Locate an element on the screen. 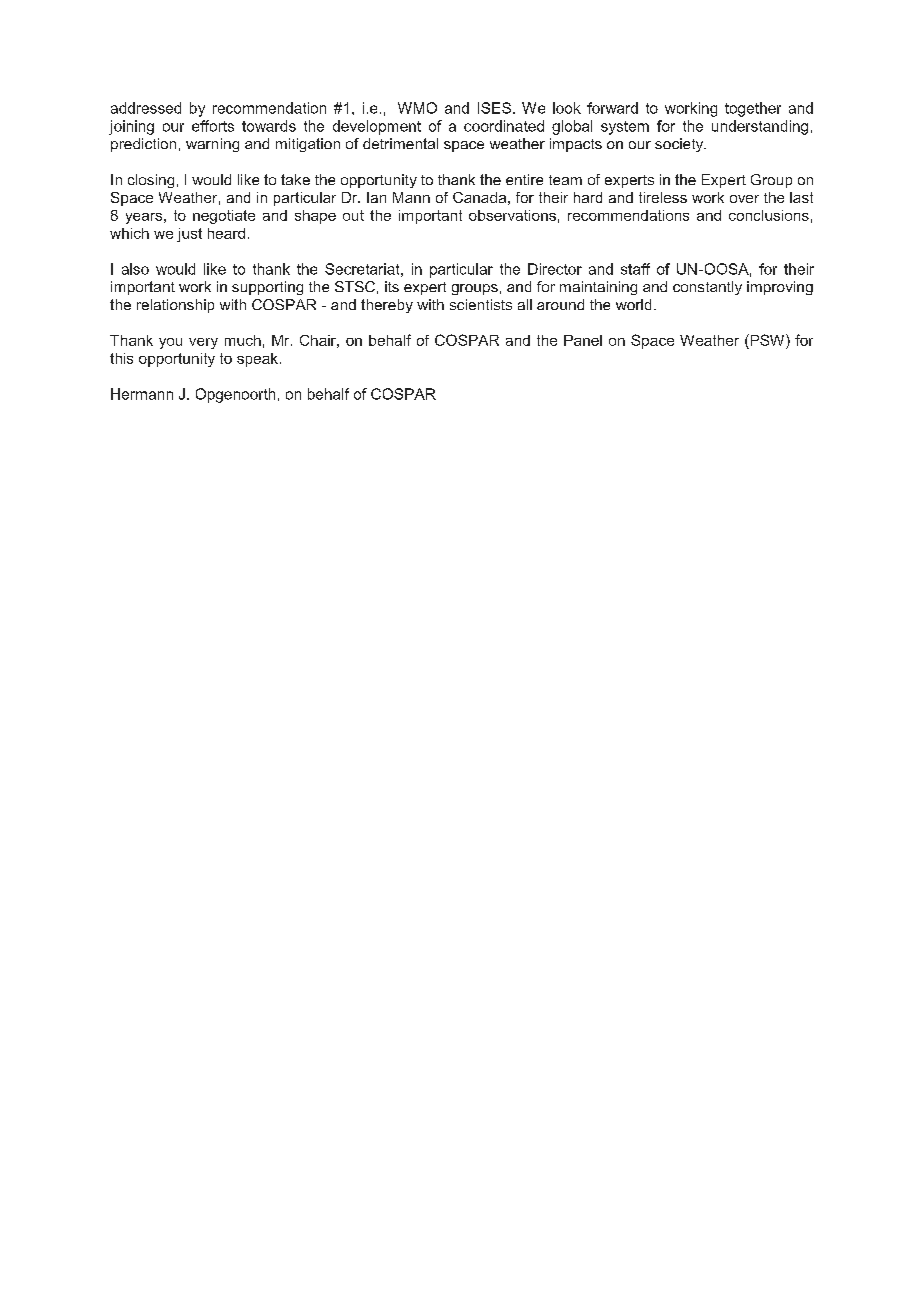 This screenshot has width=924, height=1308. very is located at coordinates (203, 343).
